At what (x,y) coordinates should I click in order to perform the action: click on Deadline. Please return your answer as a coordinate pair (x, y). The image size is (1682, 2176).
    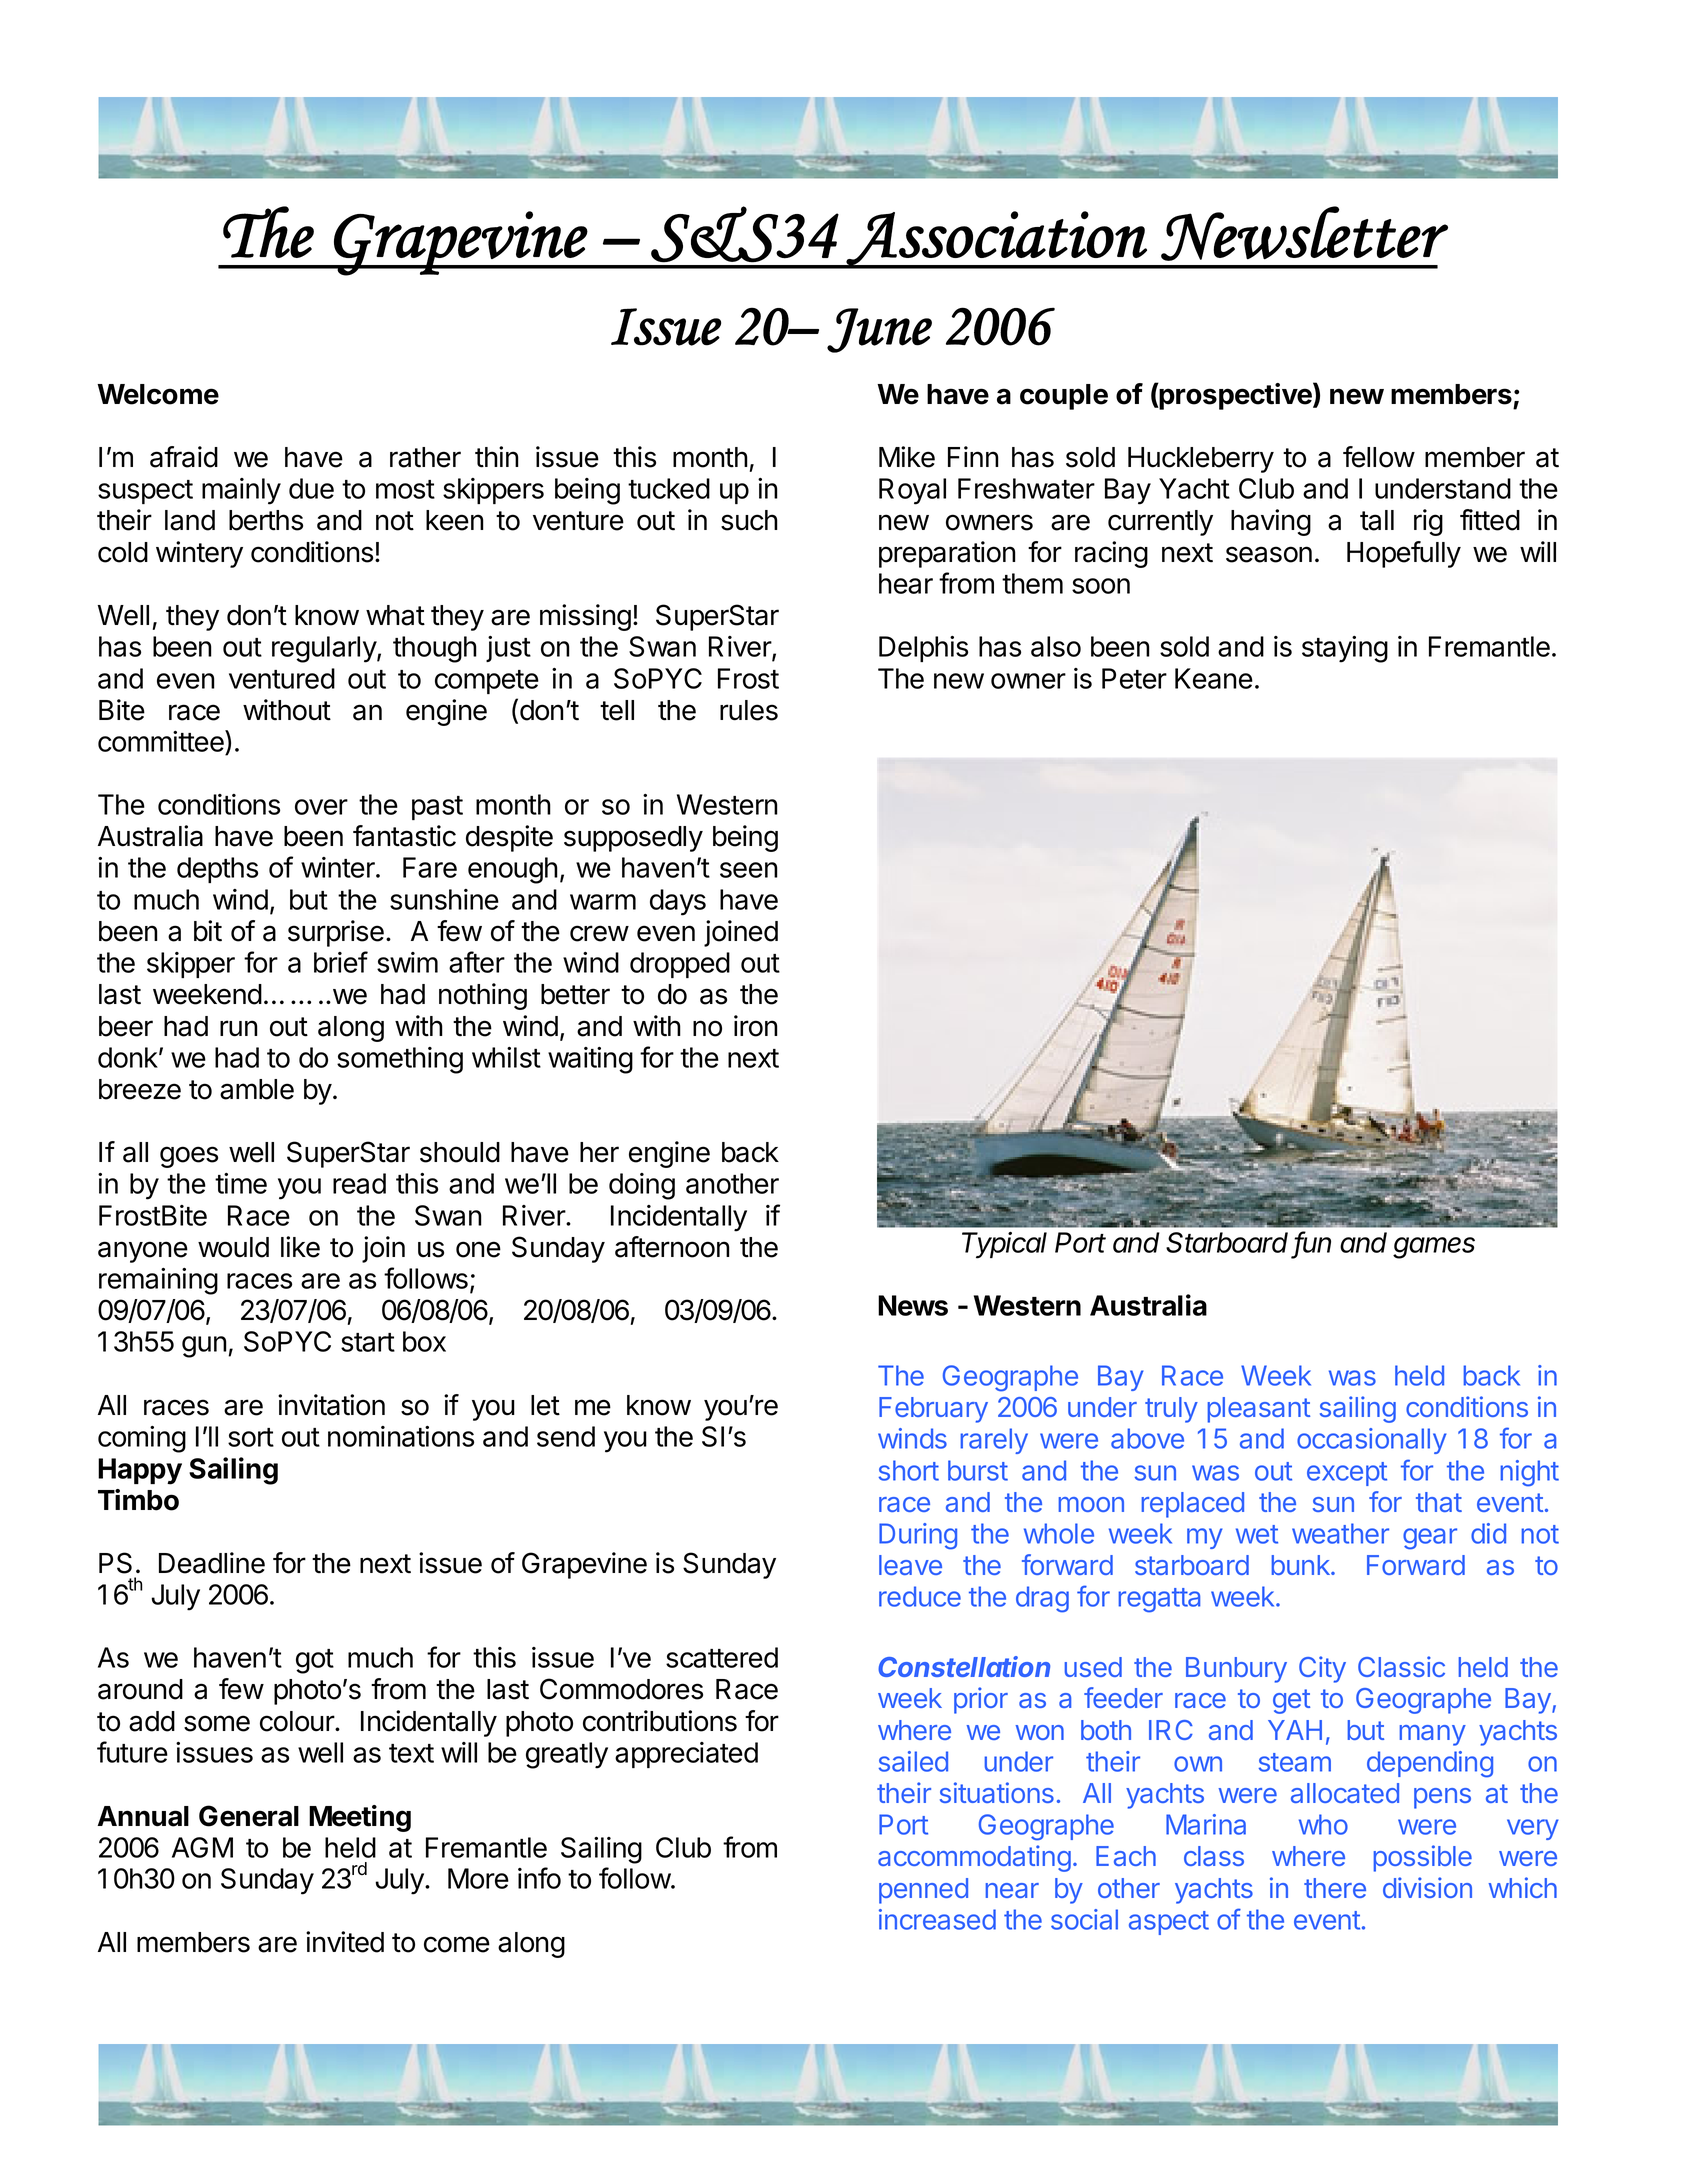
    Looking at the image, I should click on (212, 1563).
